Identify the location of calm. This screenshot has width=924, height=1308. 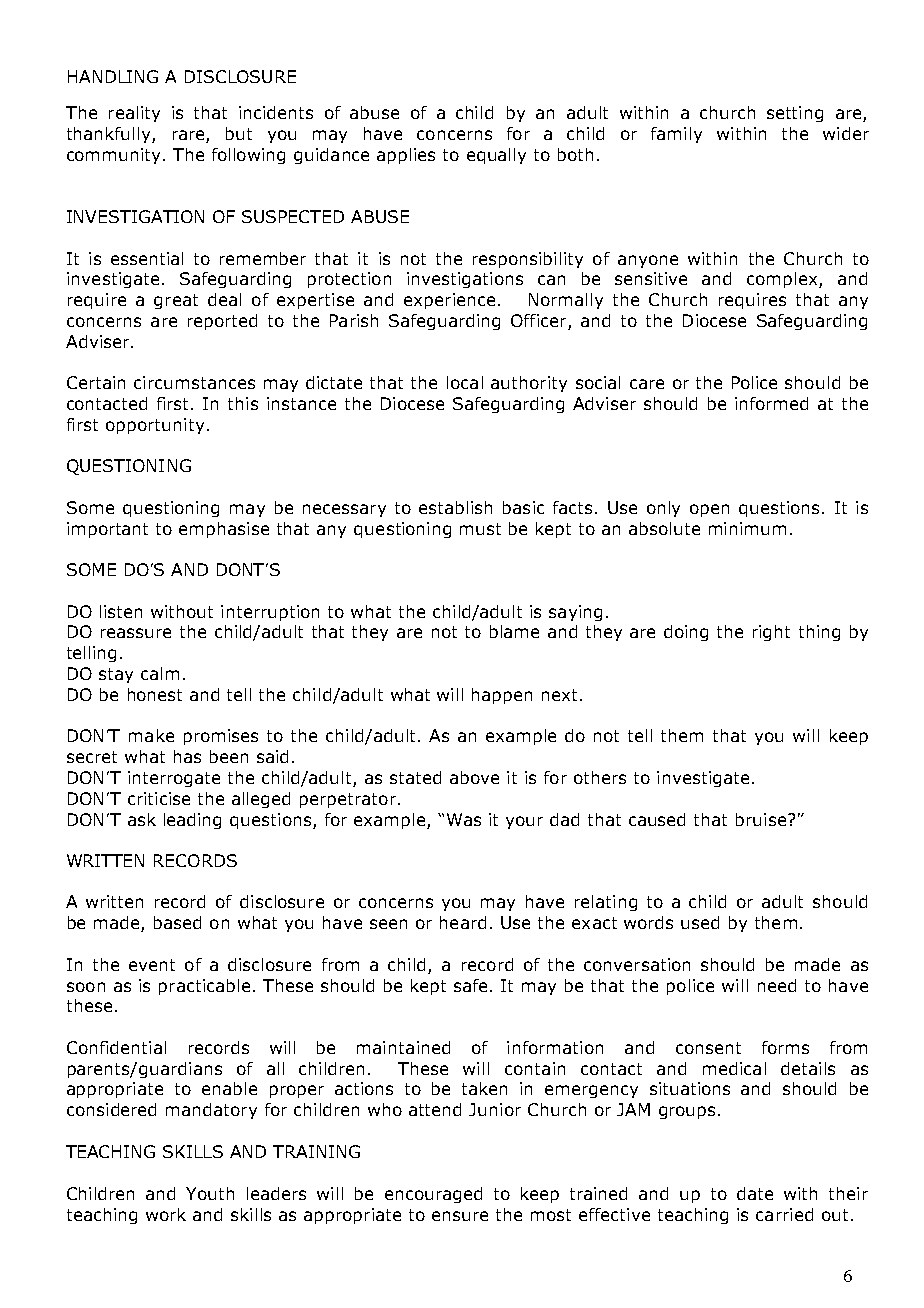
(160, 673).
